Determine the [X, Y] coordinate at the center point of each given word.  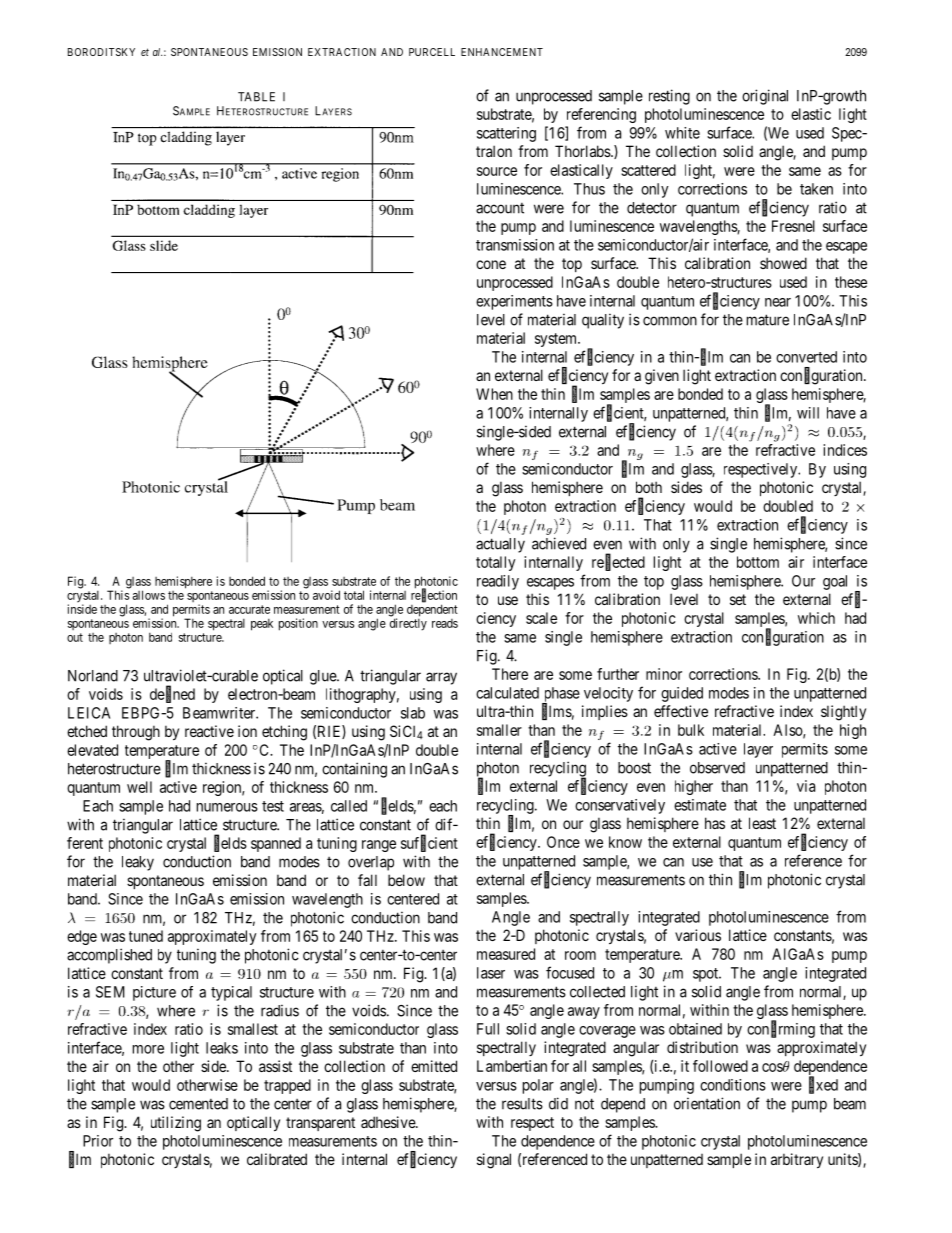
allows [149, 595]
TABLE [256, 97]
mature [768, 320]
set [738, 599]
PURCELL [432, 52]
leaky [138, 863]
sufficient [429, 843]
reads [445, 623]
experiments [514, 302]
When [494, 394]
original [765, 97]
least [762, 823]
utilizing [176, 1124]
